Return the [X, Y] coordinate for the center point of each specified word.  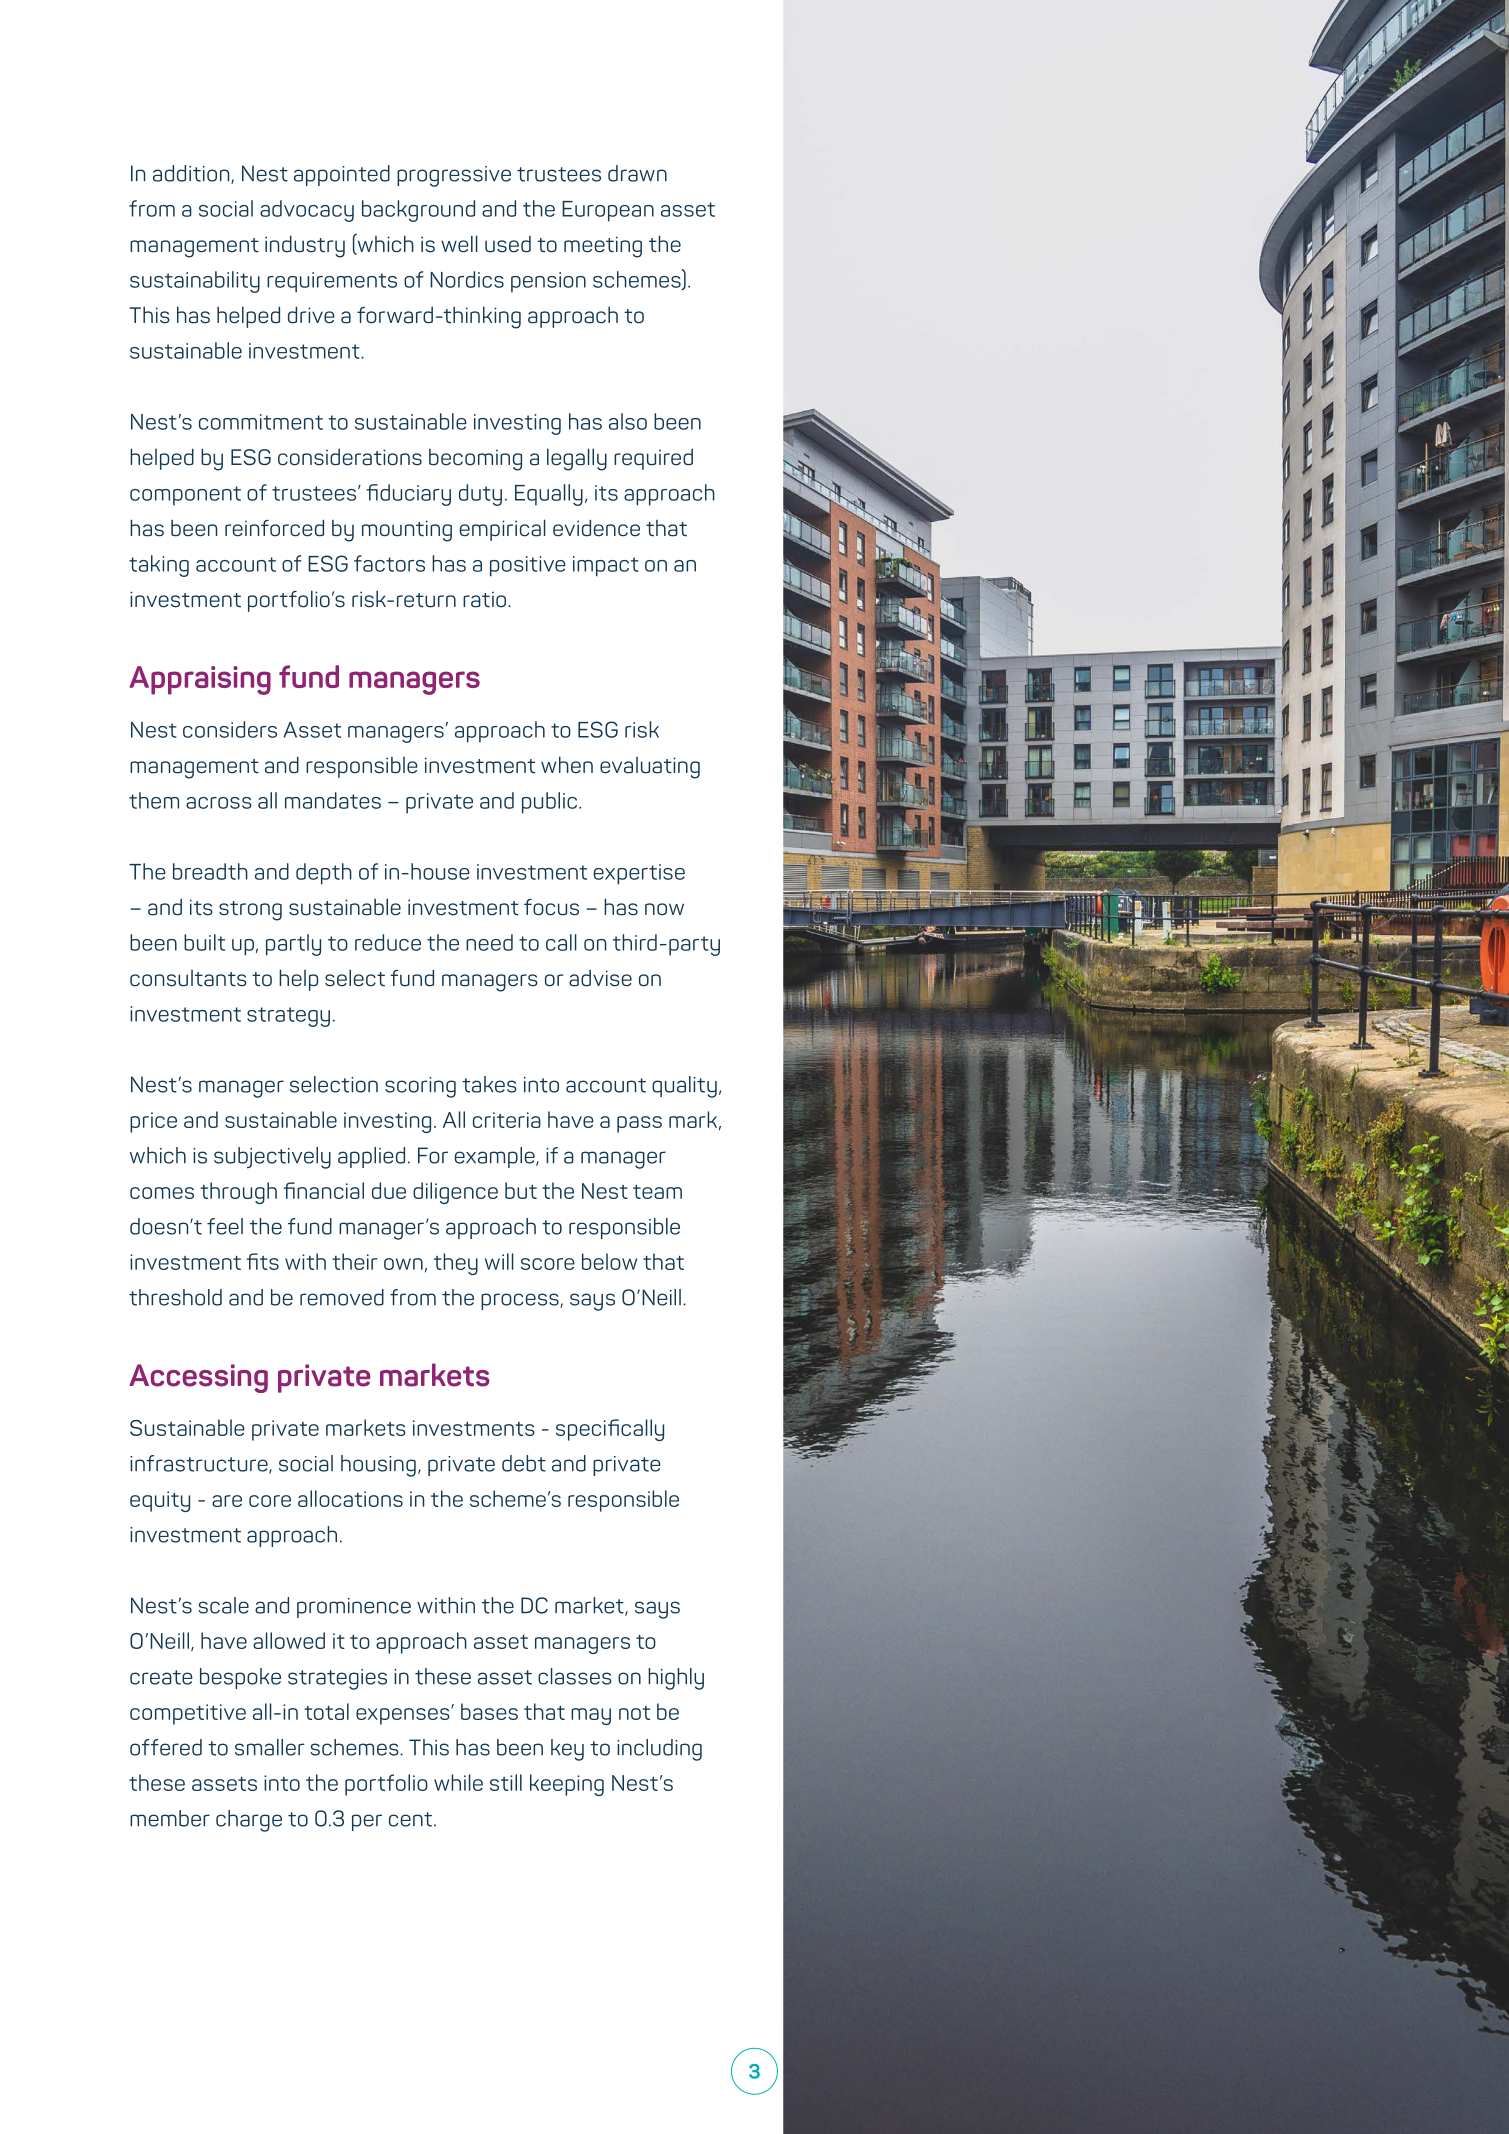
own [403, 1264]
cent [410, 1819]
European [608, 211]
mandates [333, 800]
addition [192, 174]
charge [249, 1821]
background [418, 211]
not [634, 1713]
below [609, 1261]
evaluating [650, 768]
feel [225, 1226]
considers [230, 729]
